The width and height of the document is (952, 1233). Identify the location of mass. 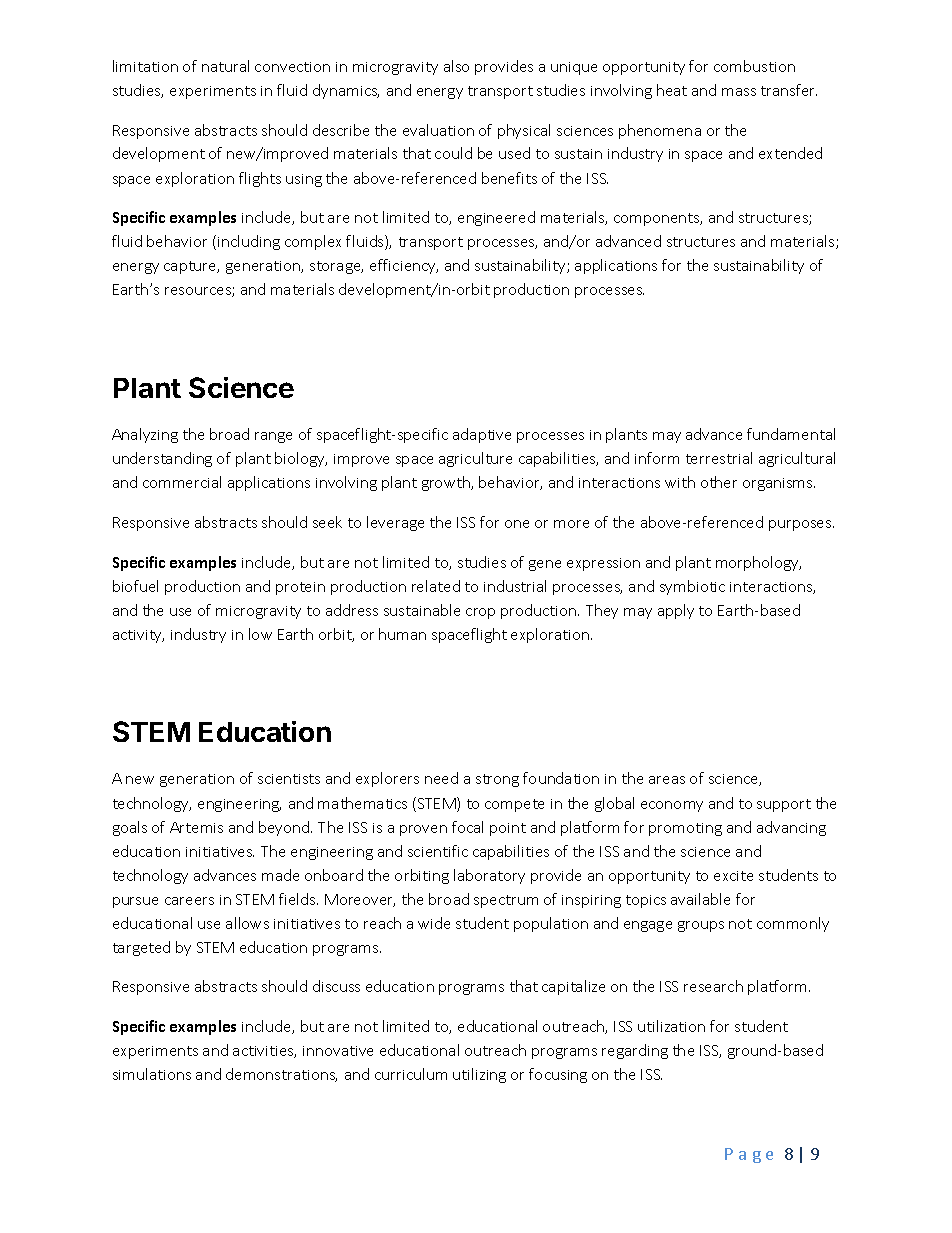
(739, 92).
